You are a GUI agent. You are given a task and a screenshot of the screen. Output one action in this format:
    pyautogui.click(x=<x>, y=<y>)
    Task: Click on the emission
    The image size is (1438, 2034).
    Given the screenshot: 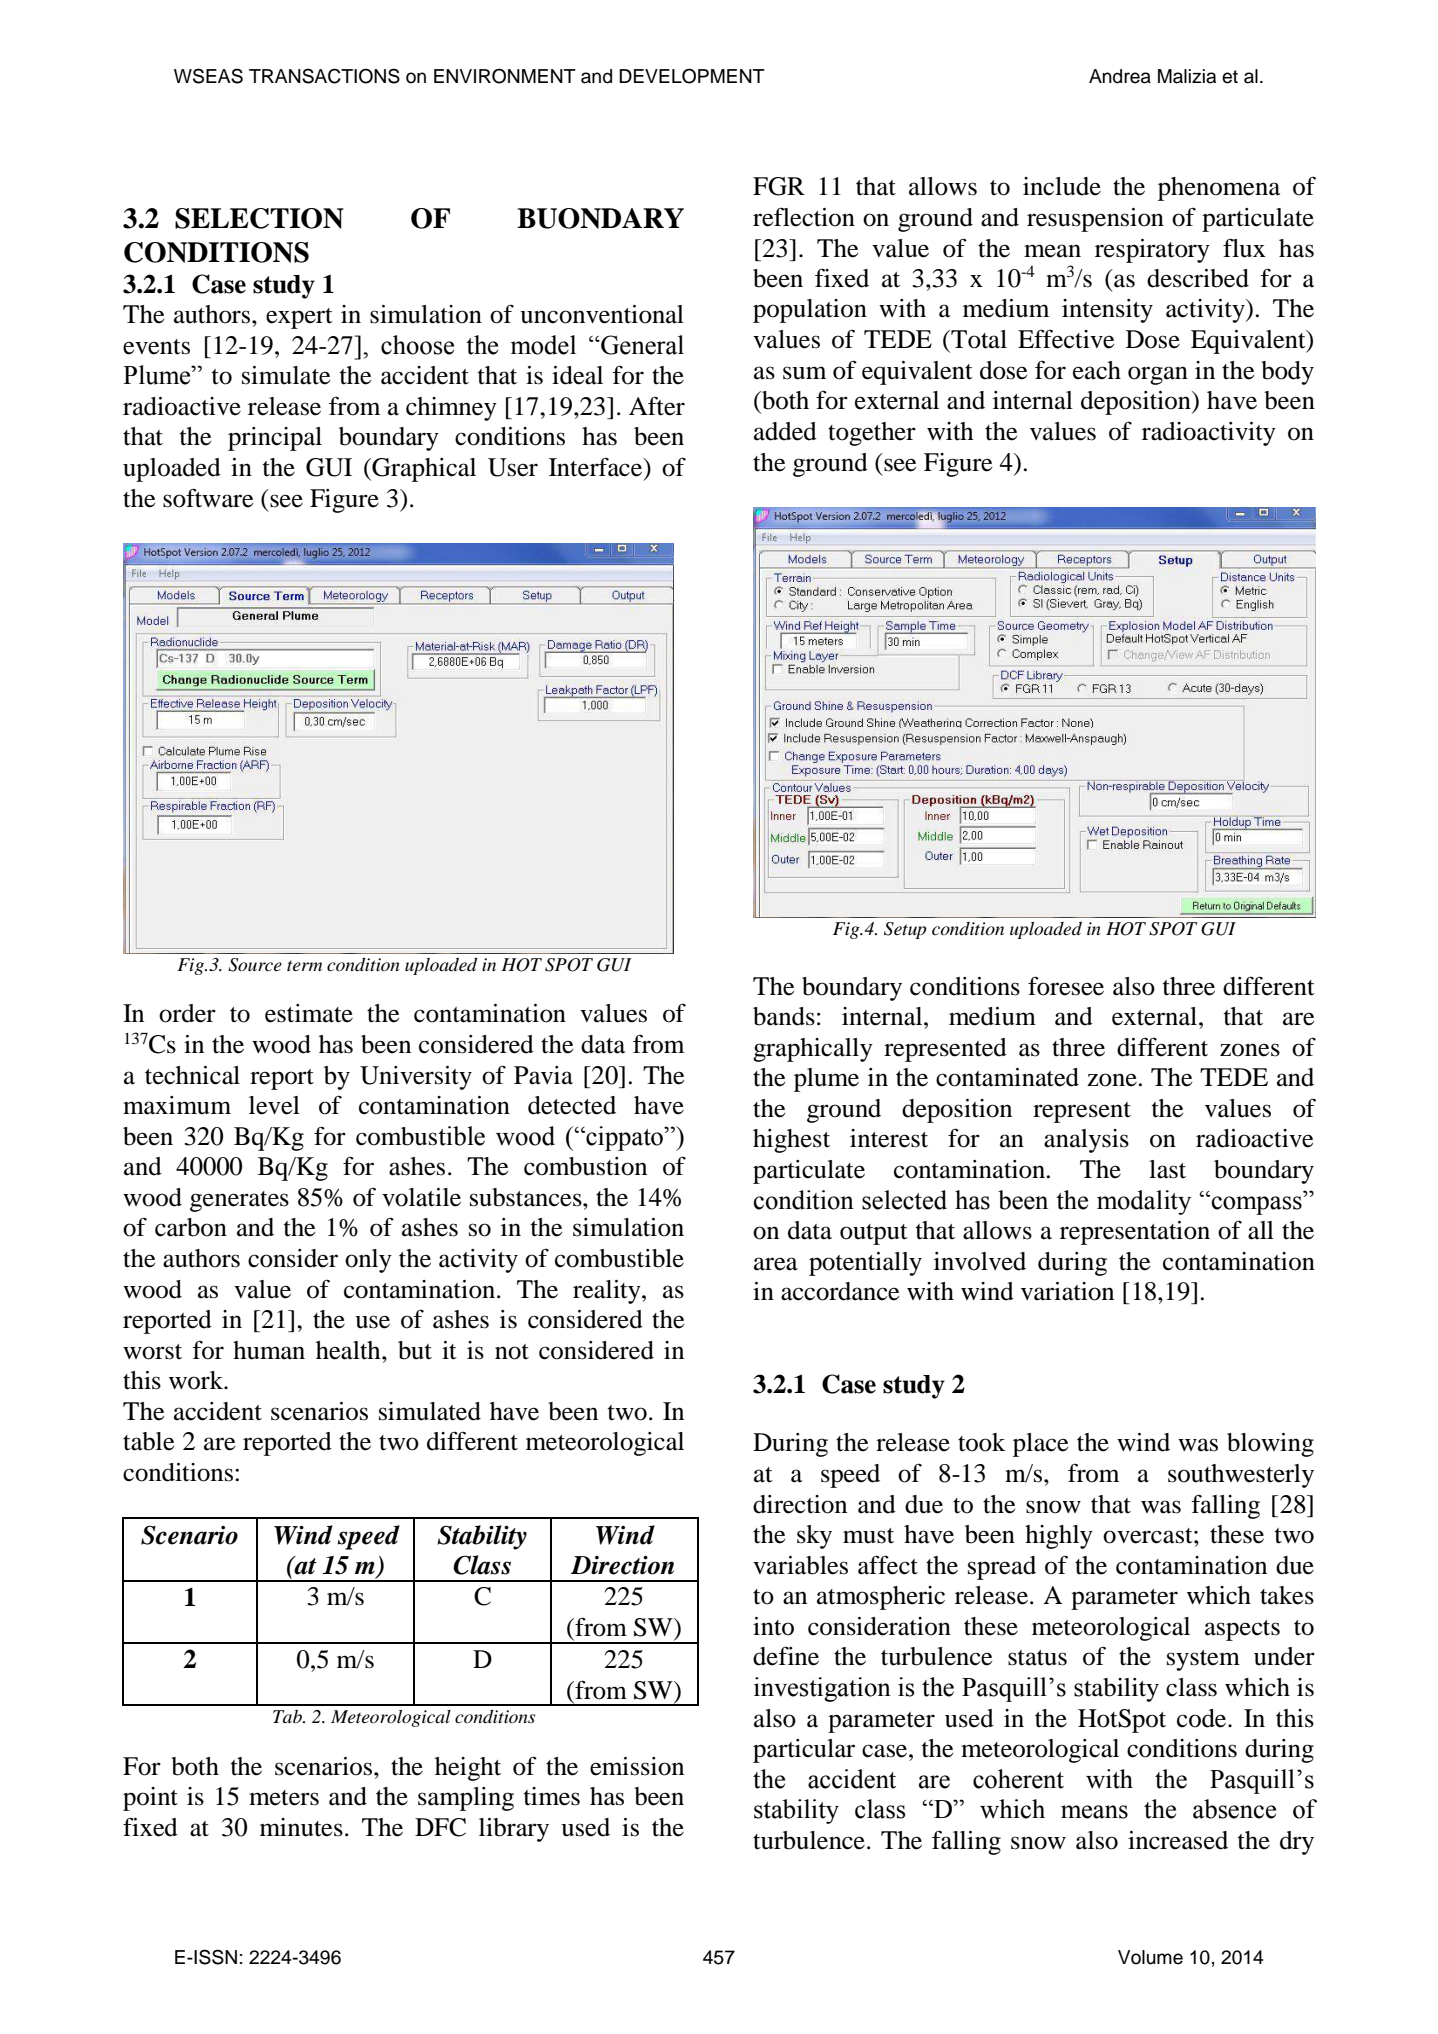 What is the action you would take?
    pyautogui.click(x=637, y=1766)
